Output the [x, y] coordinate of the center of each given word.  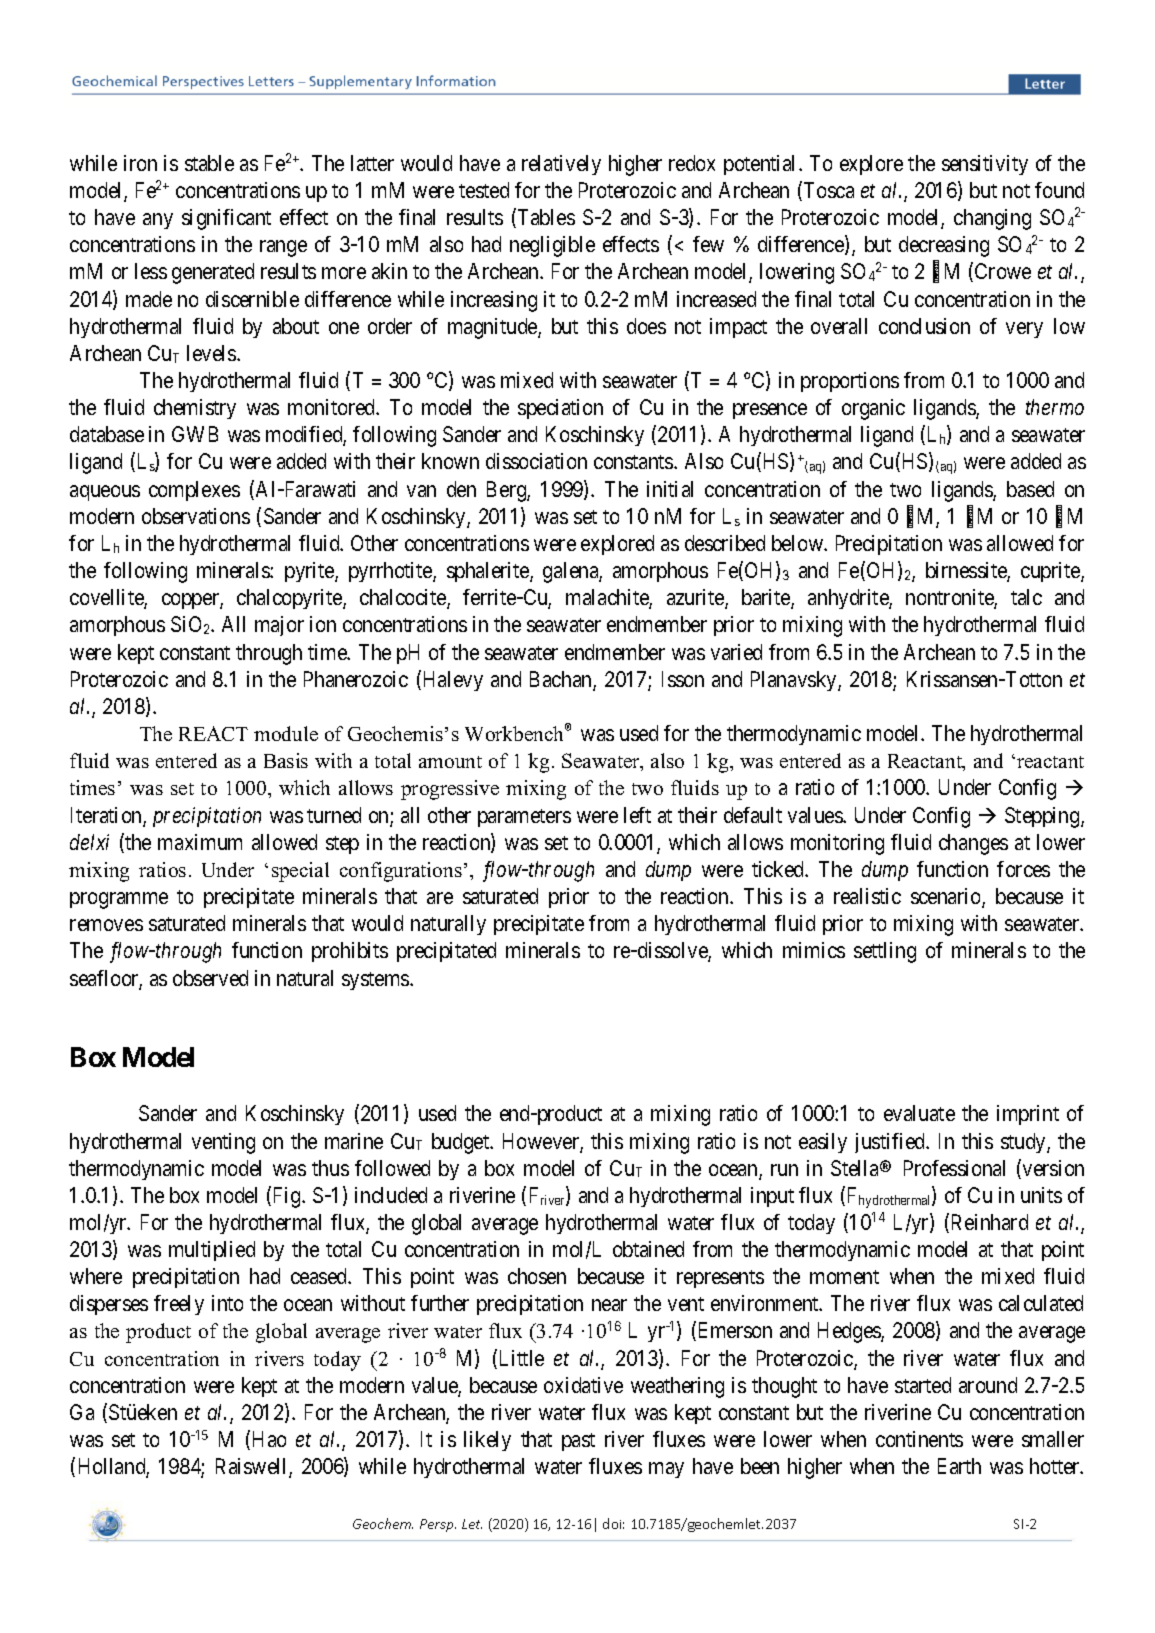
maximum [200, 842]
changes [973, 844]
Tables [545, 218]
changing [992, 219]
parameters [524, 818]
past [578, 1442]
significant [226, 219]
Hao [269, 1439]
